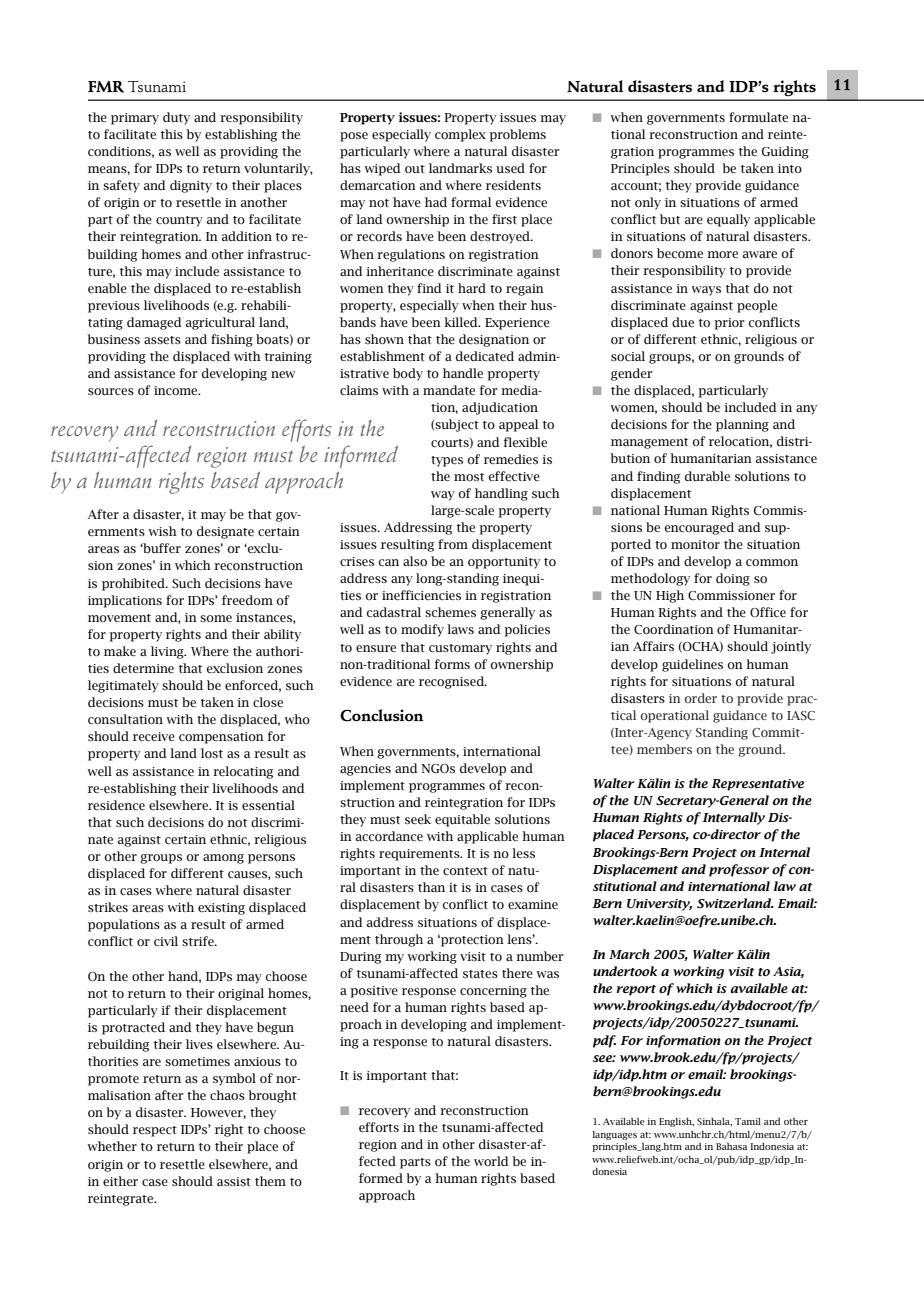  Describe the element at coordinates (221, 909) in the page. I see `existing` at that location.
